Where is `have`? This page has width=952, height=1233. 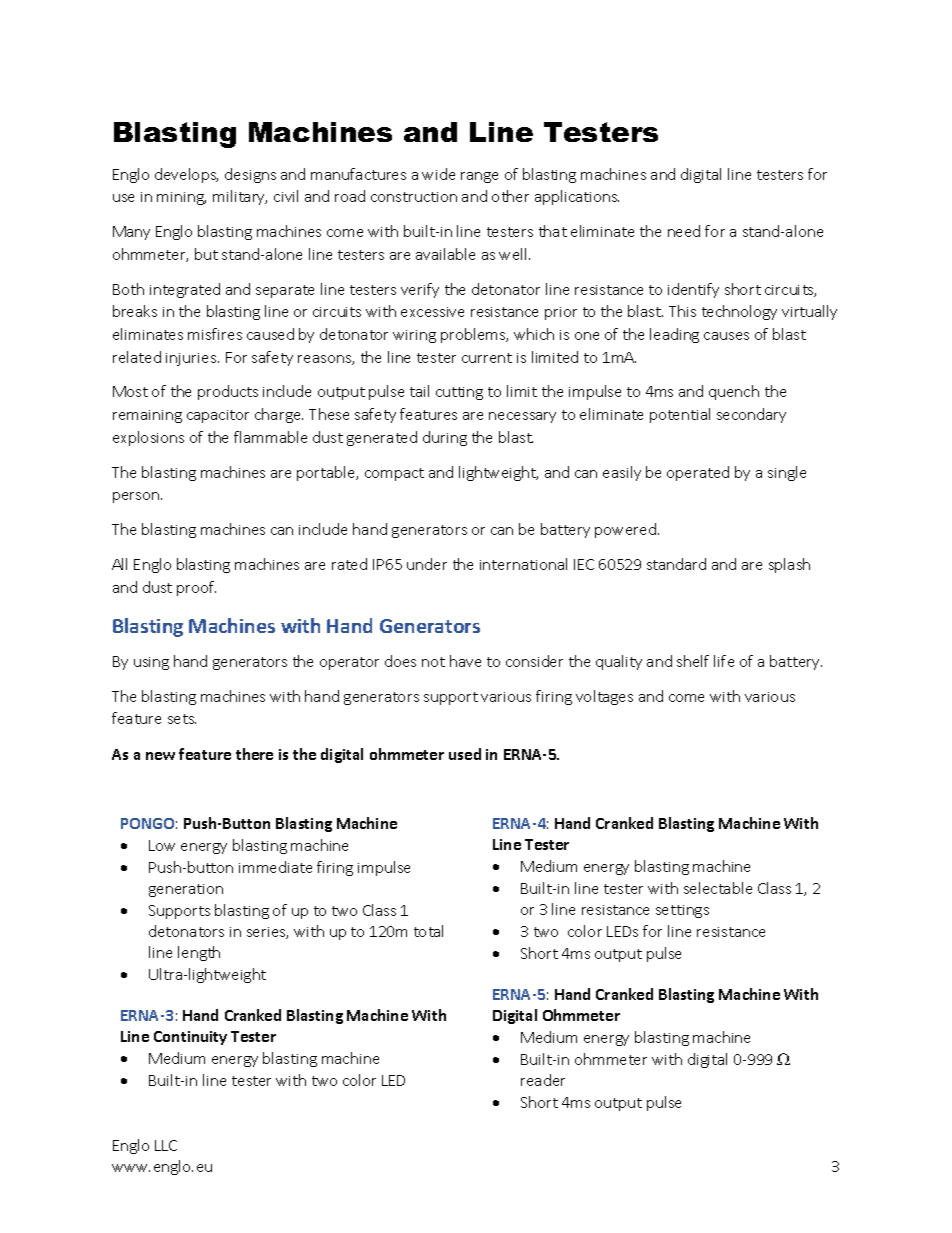 have is located at coordinates (465, 661).
